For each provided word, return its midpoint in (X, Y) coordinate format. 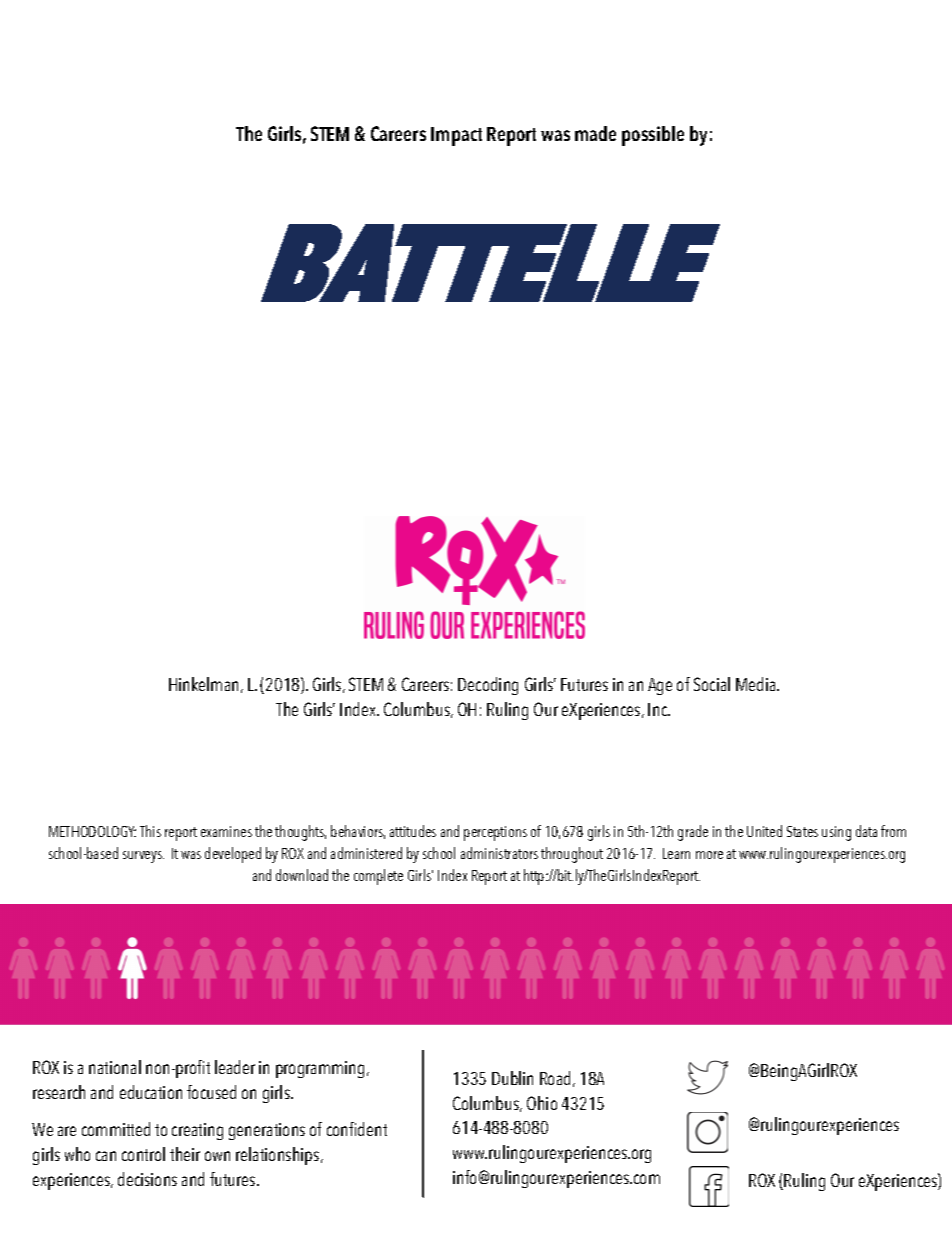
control (143, 1154)
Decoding (488, 686)
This (150, 831)
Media (757, 684)
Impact (456, 136)
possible (653, 136)
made (595, 133)
